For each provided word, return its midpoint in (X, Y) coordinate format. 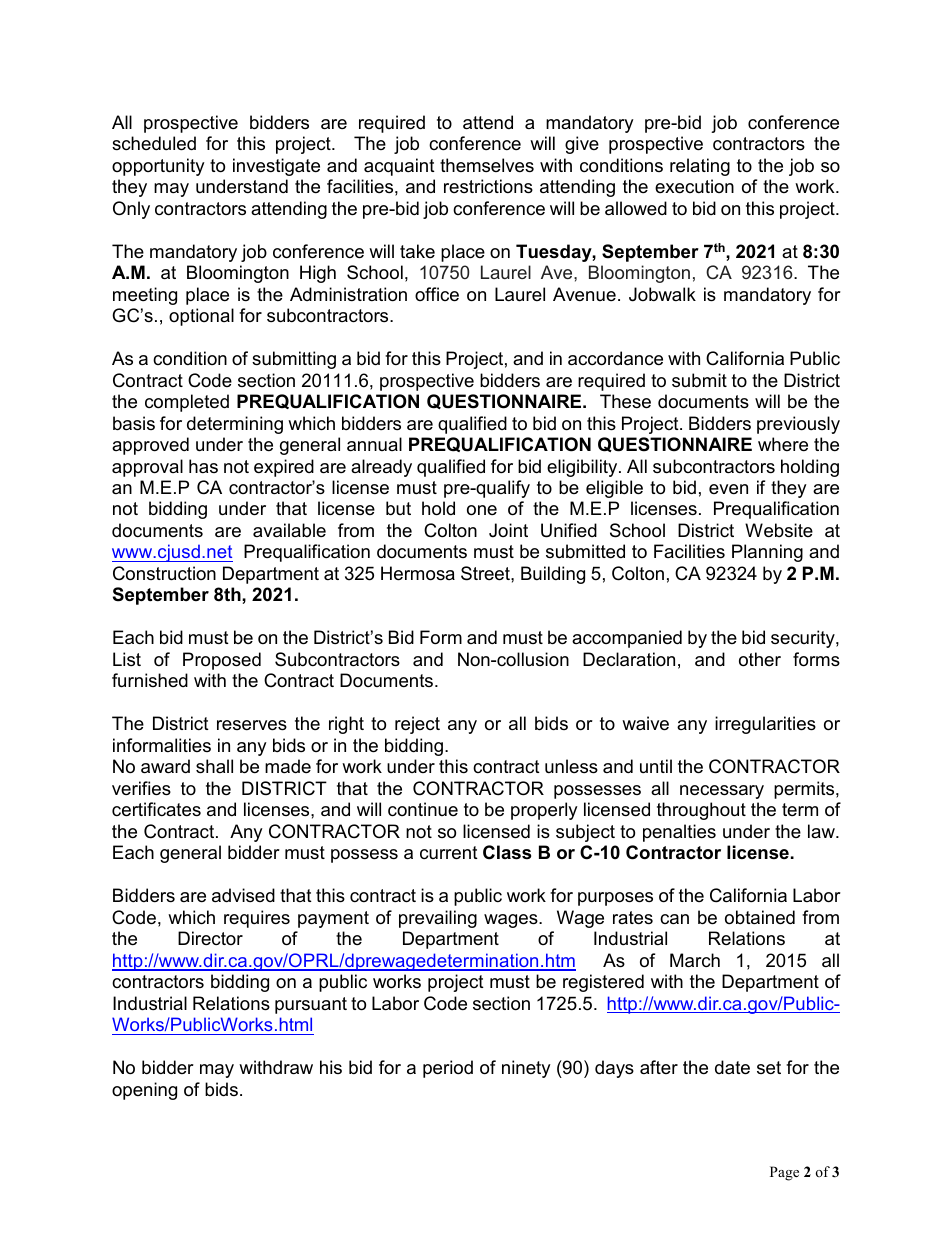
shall (214, 766)
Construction (164, 573)
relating (700, 167)
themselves (487, 165)
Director (210, 938)
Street (486, 573)
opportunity (158, 167)
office (437, 294)
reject (417, 725)
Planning (767, 553)
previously (798, 425)
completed (187, 403)
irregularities (765, 725)
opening (144, 1091)
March (695, 960)
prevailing (438, 919)
